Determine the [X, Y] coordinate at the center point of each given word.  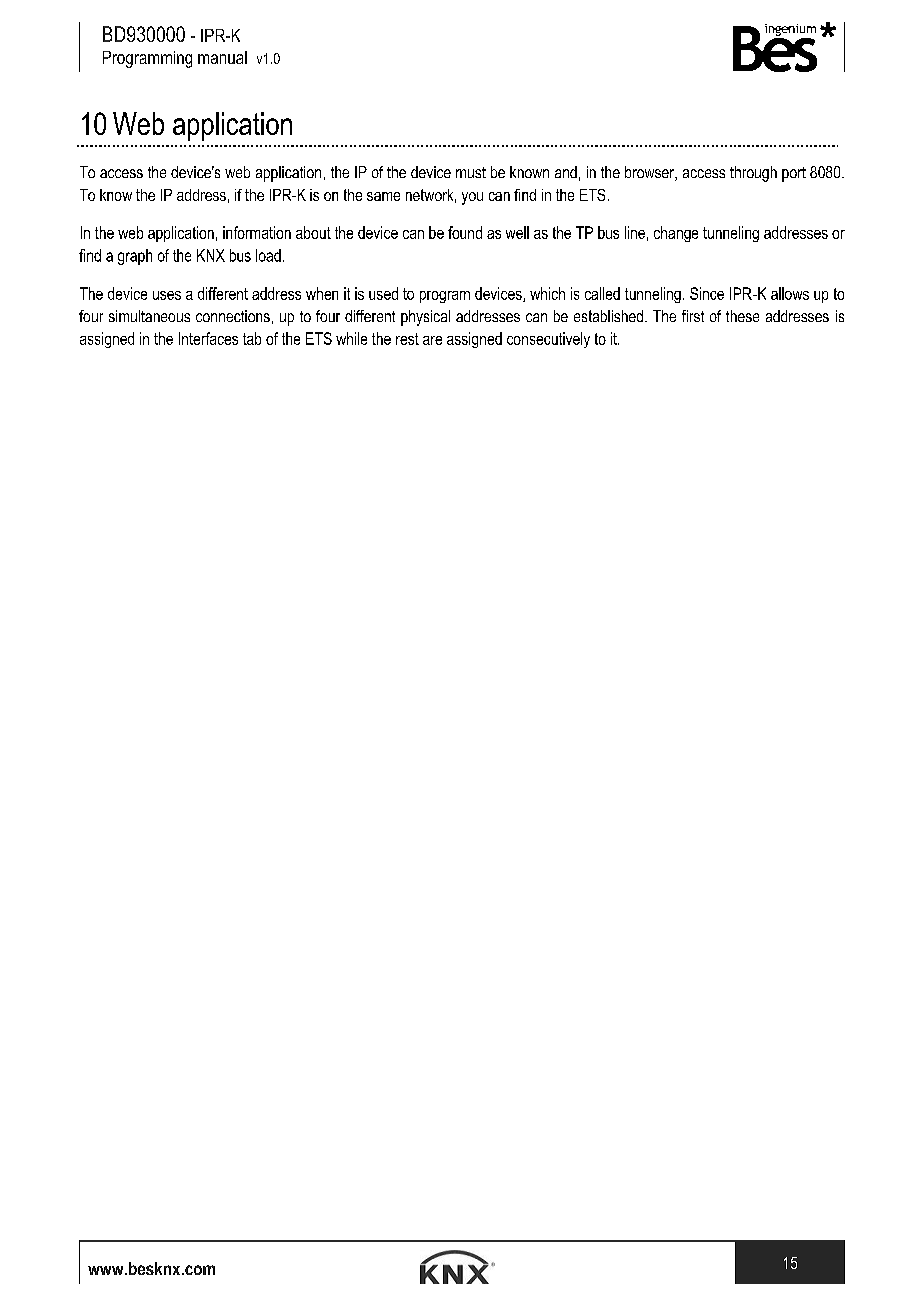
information [257, 232]
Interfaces [208, 338]
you [472, 198]
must [471, 172]
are [432, 340]
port [794, 174]
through [753, 174]
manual [222, 57]
